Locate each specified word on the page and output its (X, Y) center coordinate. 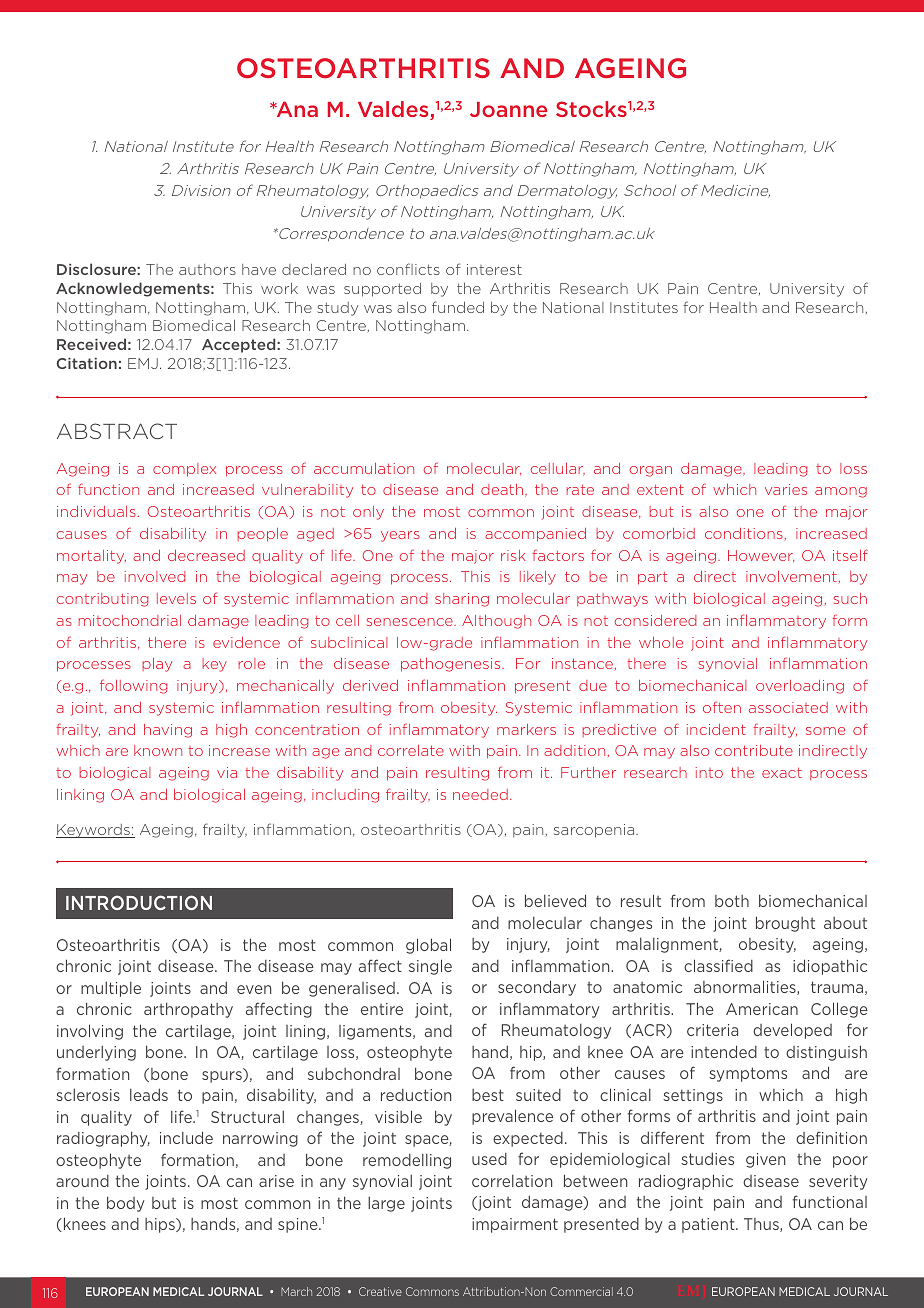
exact (782, 773)
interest (494, 269)
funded (458, 307)
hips (161, 1225)
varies (786, 489)
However (761, 556)
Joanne (509, 109)
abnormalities (746, 987)
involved (155, 576)
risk (513, 555)
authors (207, 269)
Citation (86, 363)
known (158, 750)
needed (480, 794)
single (430, 967)
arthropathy (188, 1010)
